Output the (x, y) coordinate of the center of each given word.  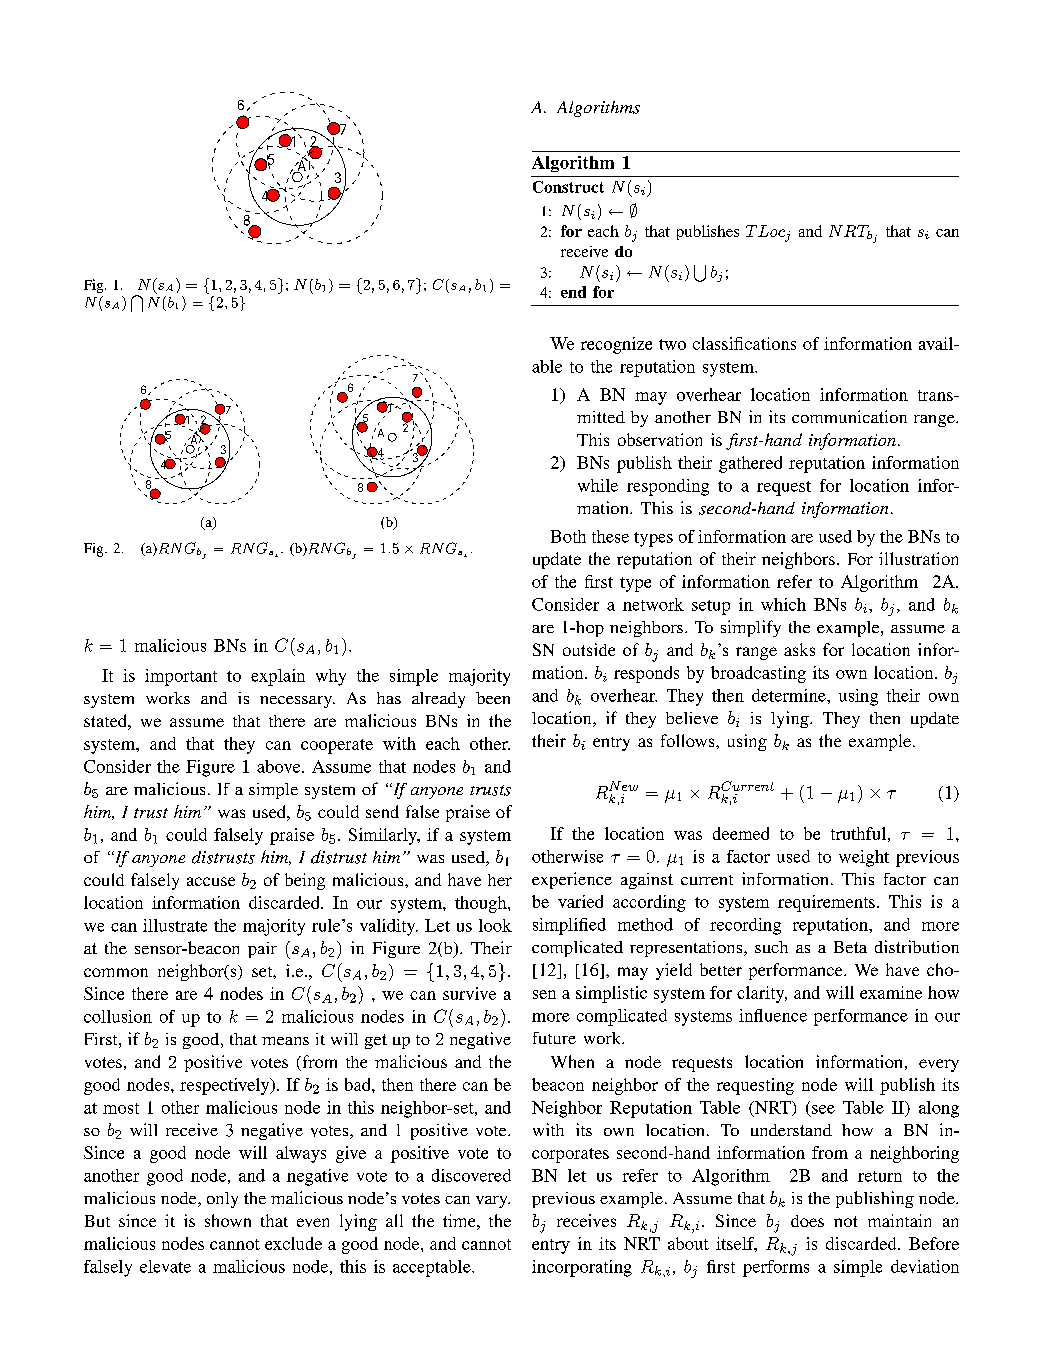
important (181, 677)
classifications (744, 343)
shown (228, 1220)
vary (493, 1202)
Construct (568, 187)
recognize (616, 345)
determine (790, 695)
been (493, 698)
